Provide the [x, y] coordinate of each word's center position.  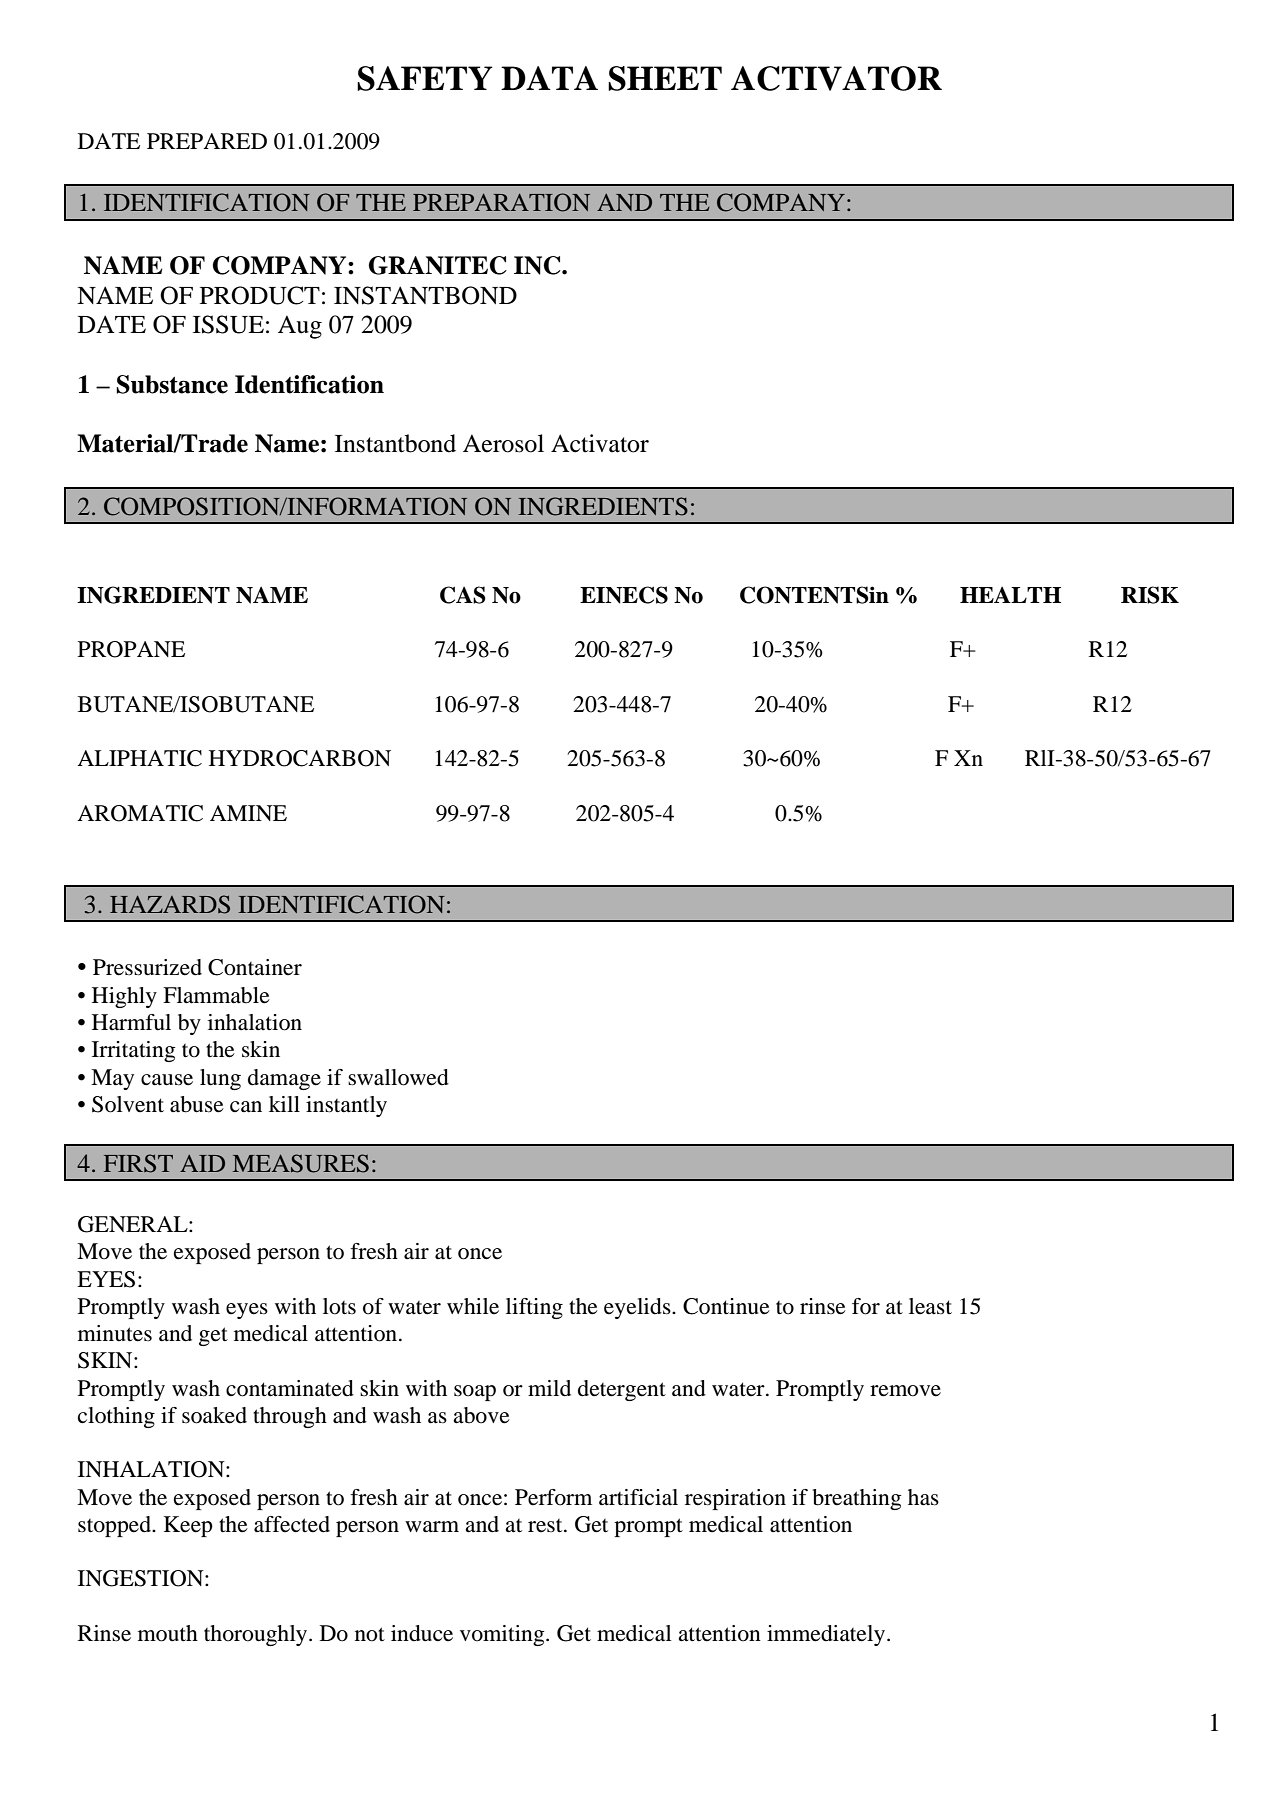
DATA [549, 78]
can [246, 1107]
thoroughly [257, 1635]
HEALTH [1010, 595]
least [930, 1306]
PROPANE [131, 649]
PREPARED [207, 141]
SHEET [665, 78]
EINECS [624, 595]
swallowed [398, 1077]
